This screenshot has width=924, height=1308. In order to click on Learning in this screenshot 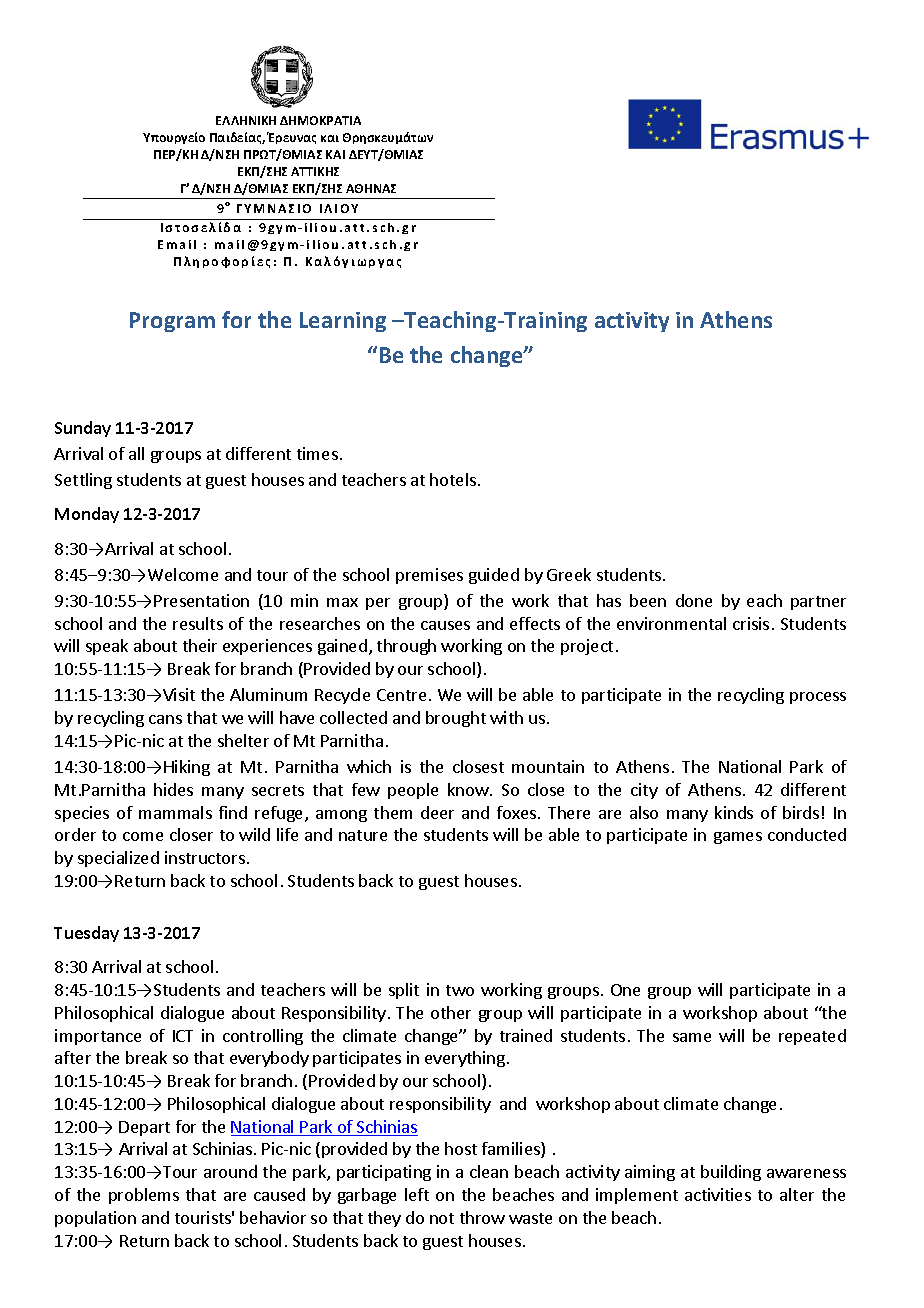, I will do `click(343, 322)`.
